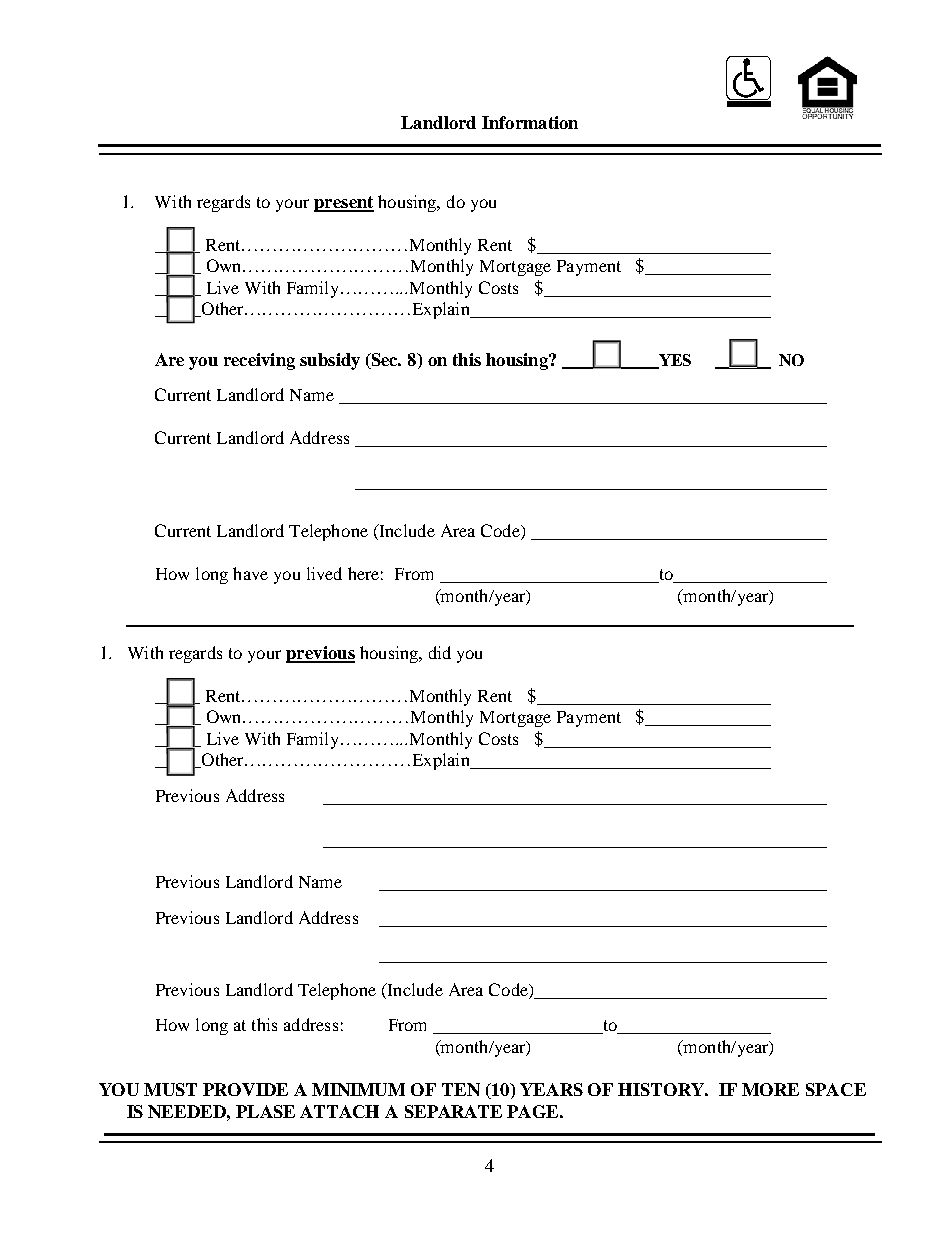  Describe the element at coordinates (461, 1089) in the screenshot. I see `TEN` at that location.
